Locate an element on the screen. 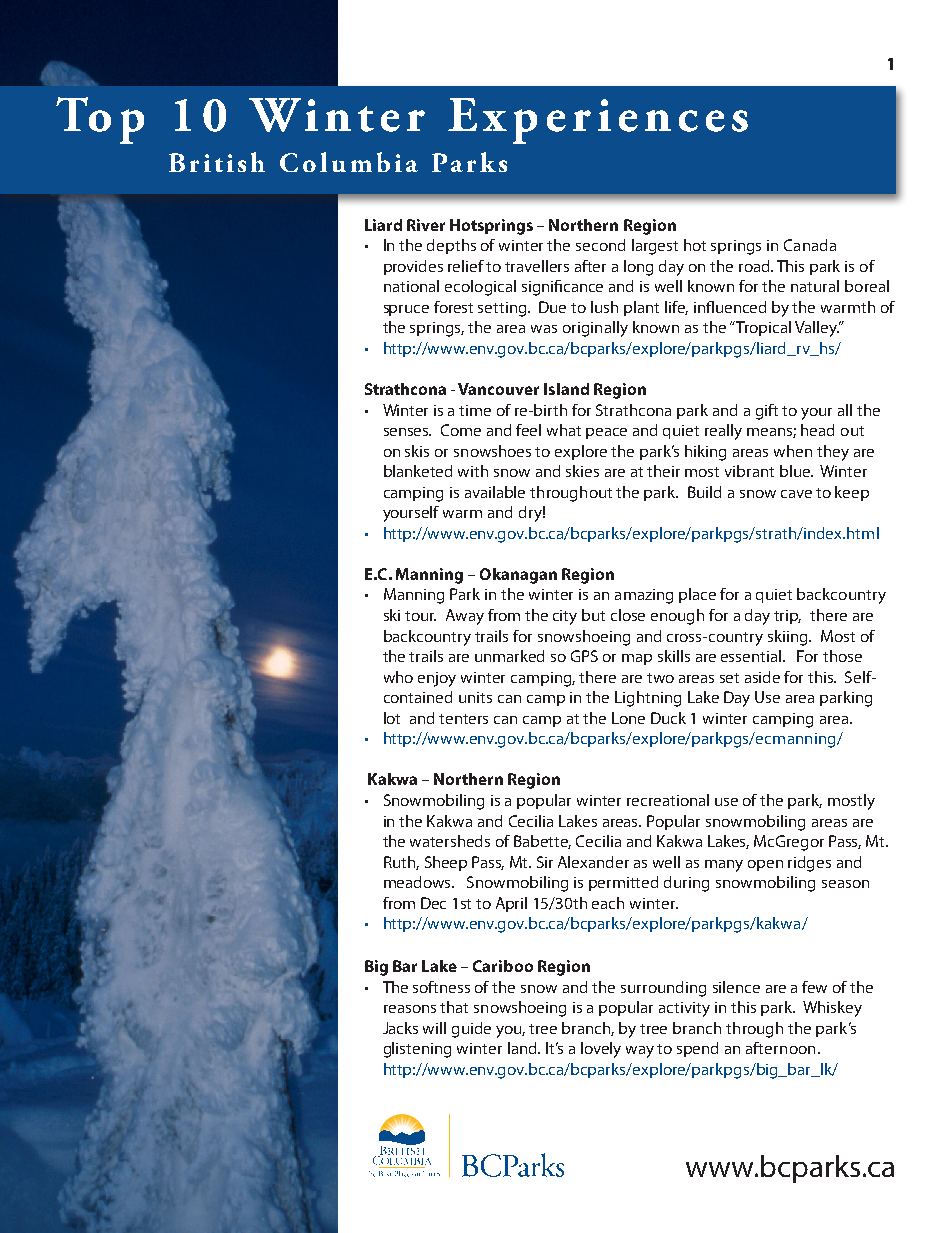 This screenshot has width=952, height=1233. close is located at coordinates (628, 615).
